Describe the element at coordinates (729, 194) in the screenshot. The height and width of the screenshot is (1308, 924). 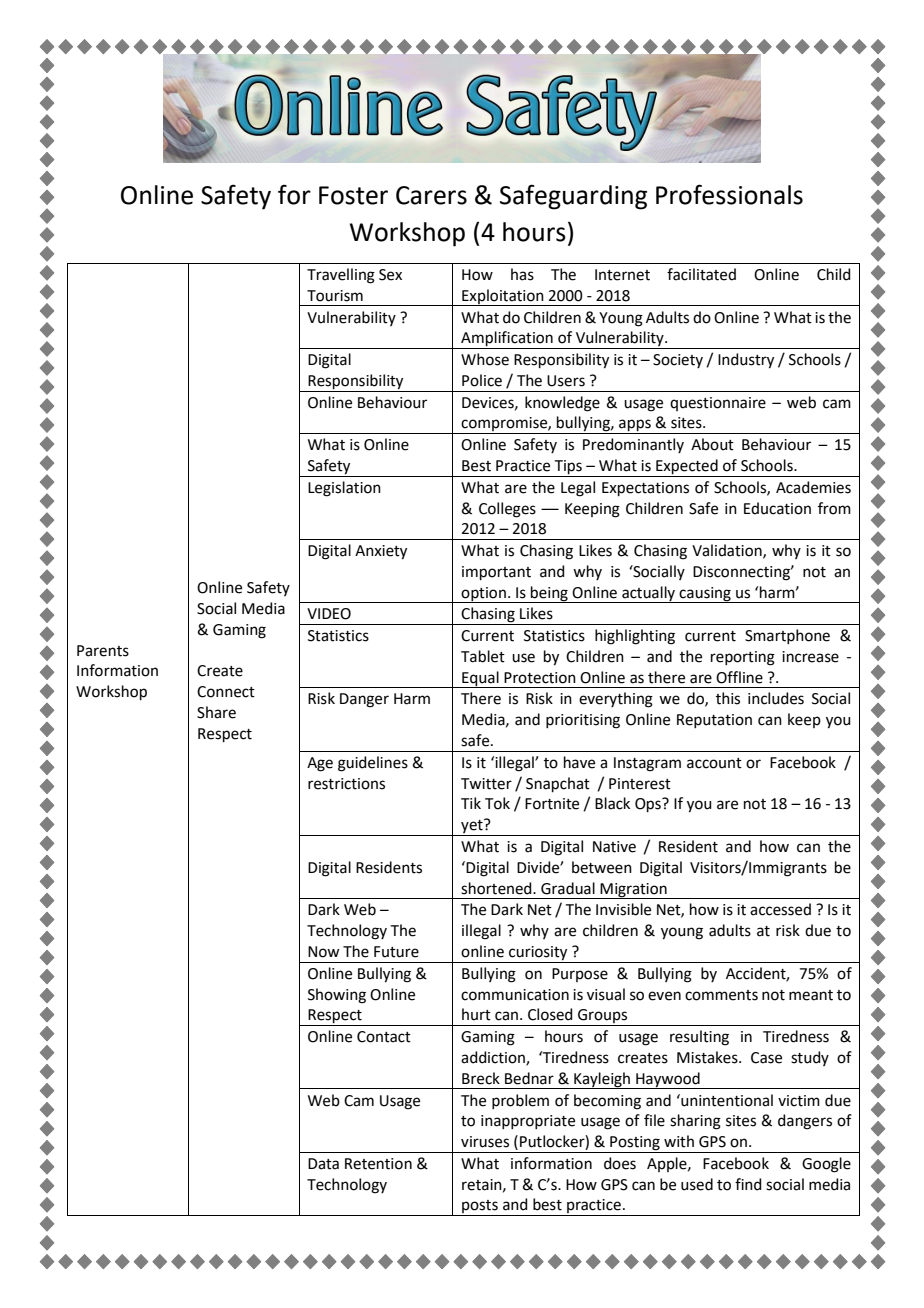
I see `Professionals` at that location.
